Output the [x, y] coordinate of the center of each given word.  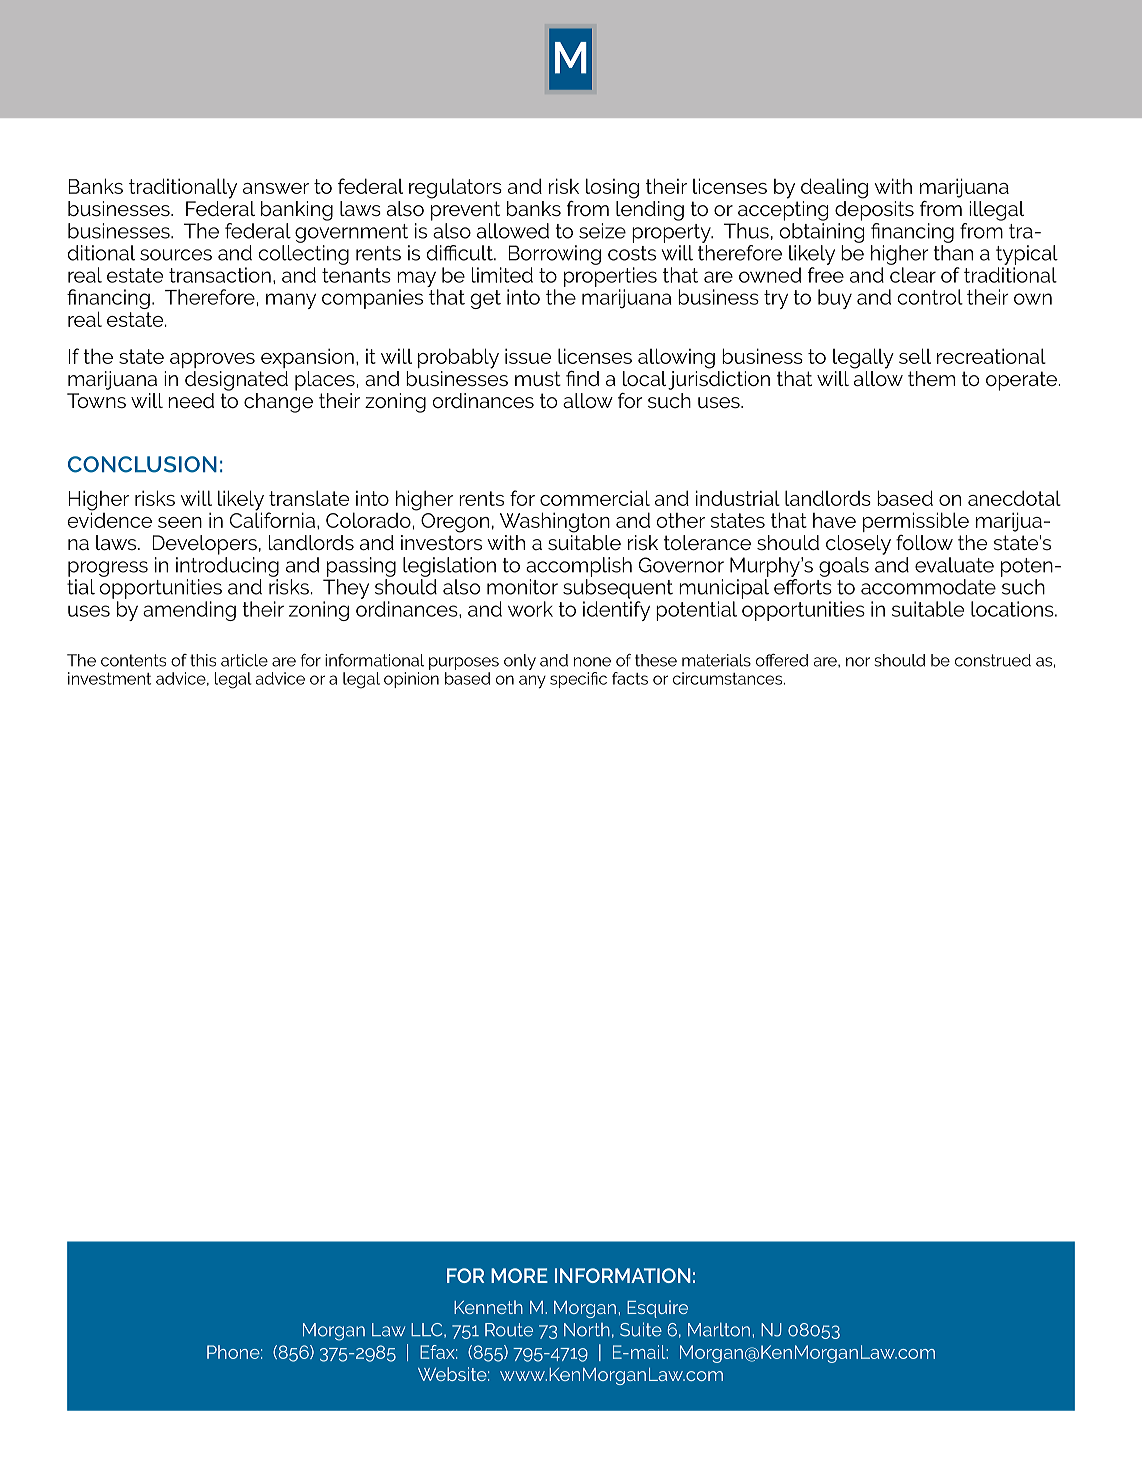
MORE [519, 1275]
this [203, 660]
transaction [220, 275]
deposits [874, 211]
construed [993, 660]
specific [578, 680]
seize [602, 231]
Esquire [657, 1309]
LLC [428, 1330]
